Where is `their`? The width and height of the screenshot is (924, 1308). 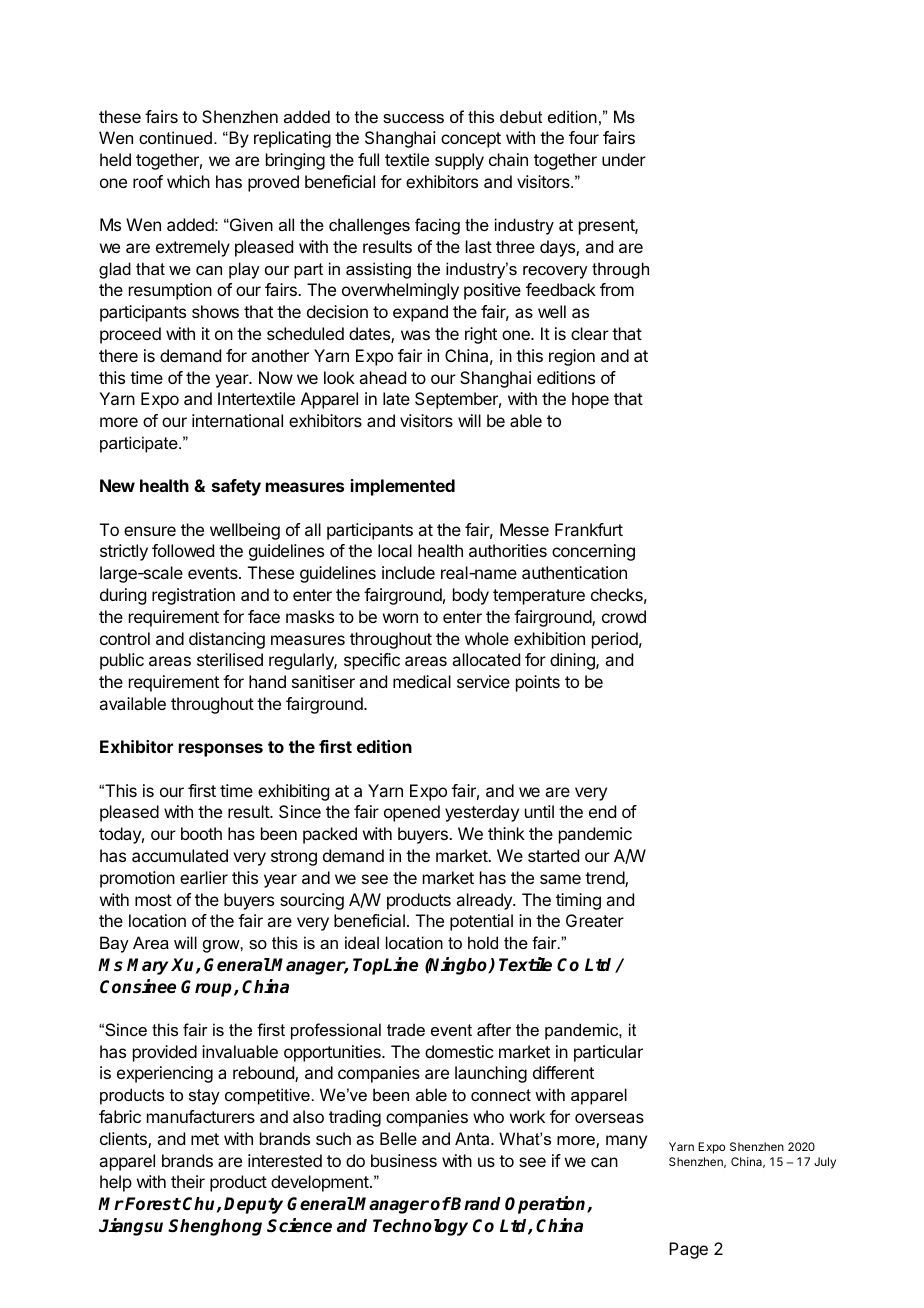 their is located at coordinates (188, 1181).
